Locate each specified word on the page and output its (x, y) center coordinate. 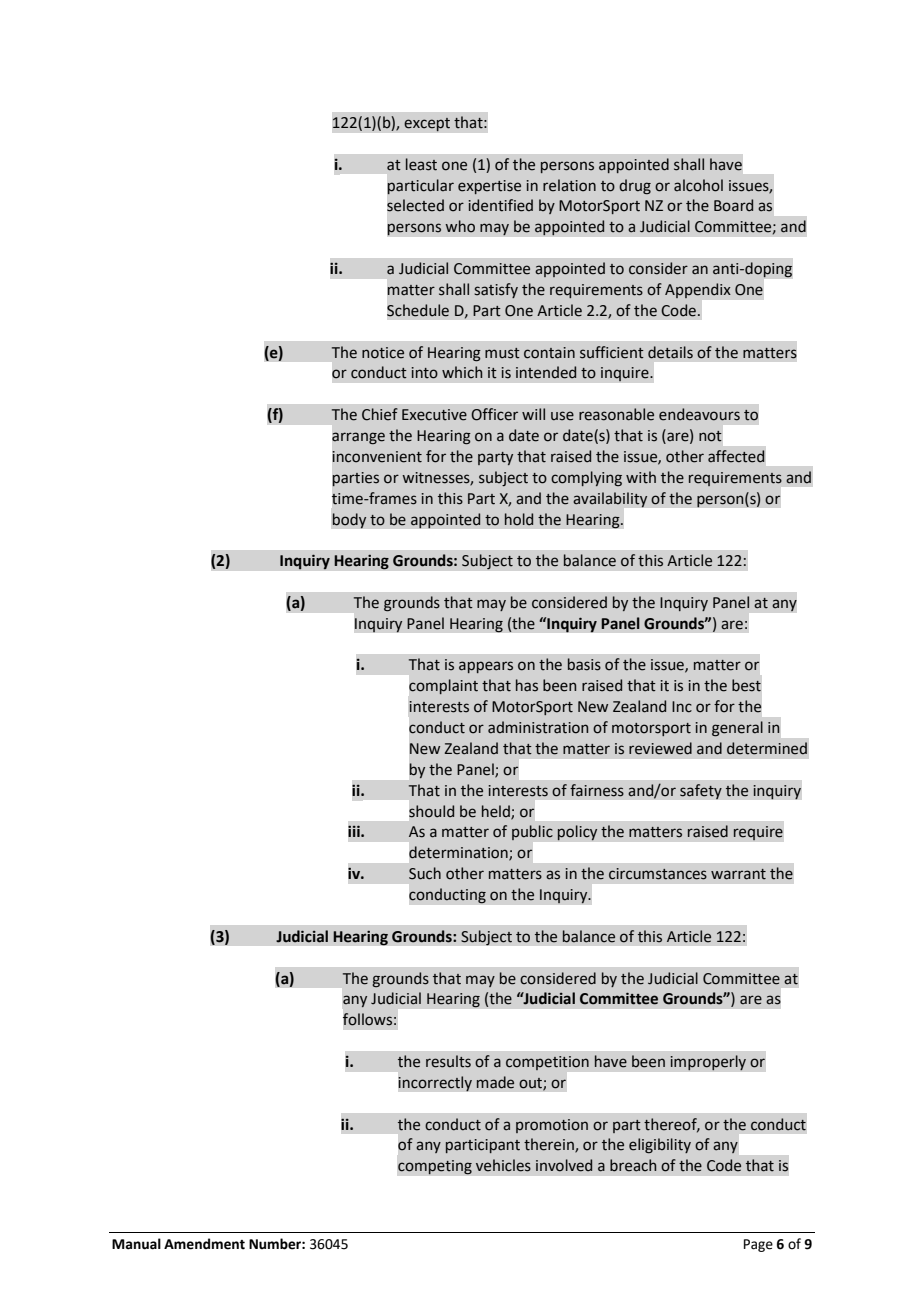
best (746, 685)
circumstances (658, 874)
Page (758, 1245)
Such (425, 873)
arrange (358, 438)
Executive (434, 415)
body (349, 521)
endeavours (699, 414)
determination (459, 853)
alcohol (698, 185)
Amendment (204, 1244)
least (421, 164)
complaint (443, 686)
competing (435, 1167)
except (427, 125)
